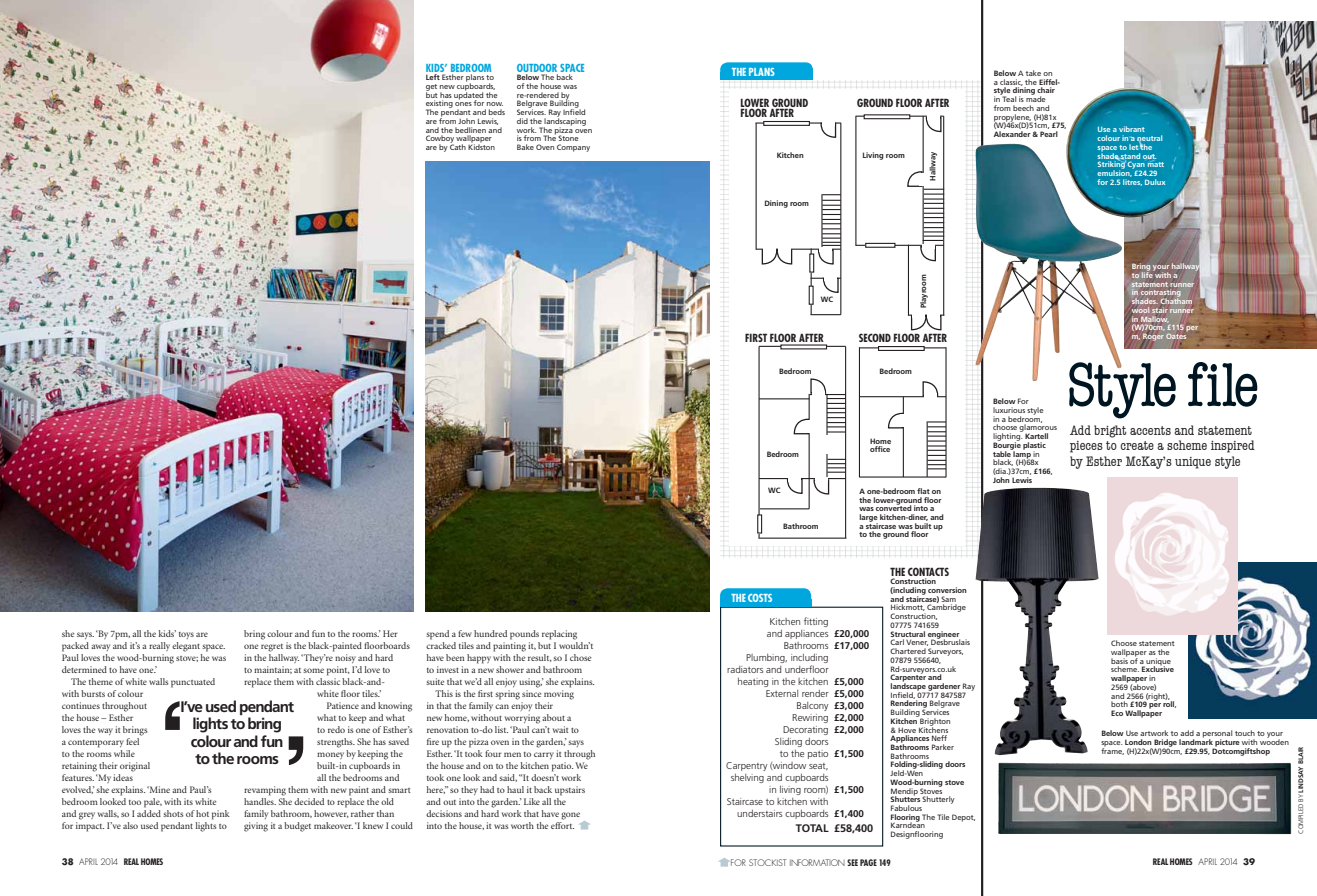 The width and height of the screenshot is (1317, 896). Describe the element at coordinates (463, 104) in the screenshot. I see `ones` at that location.
